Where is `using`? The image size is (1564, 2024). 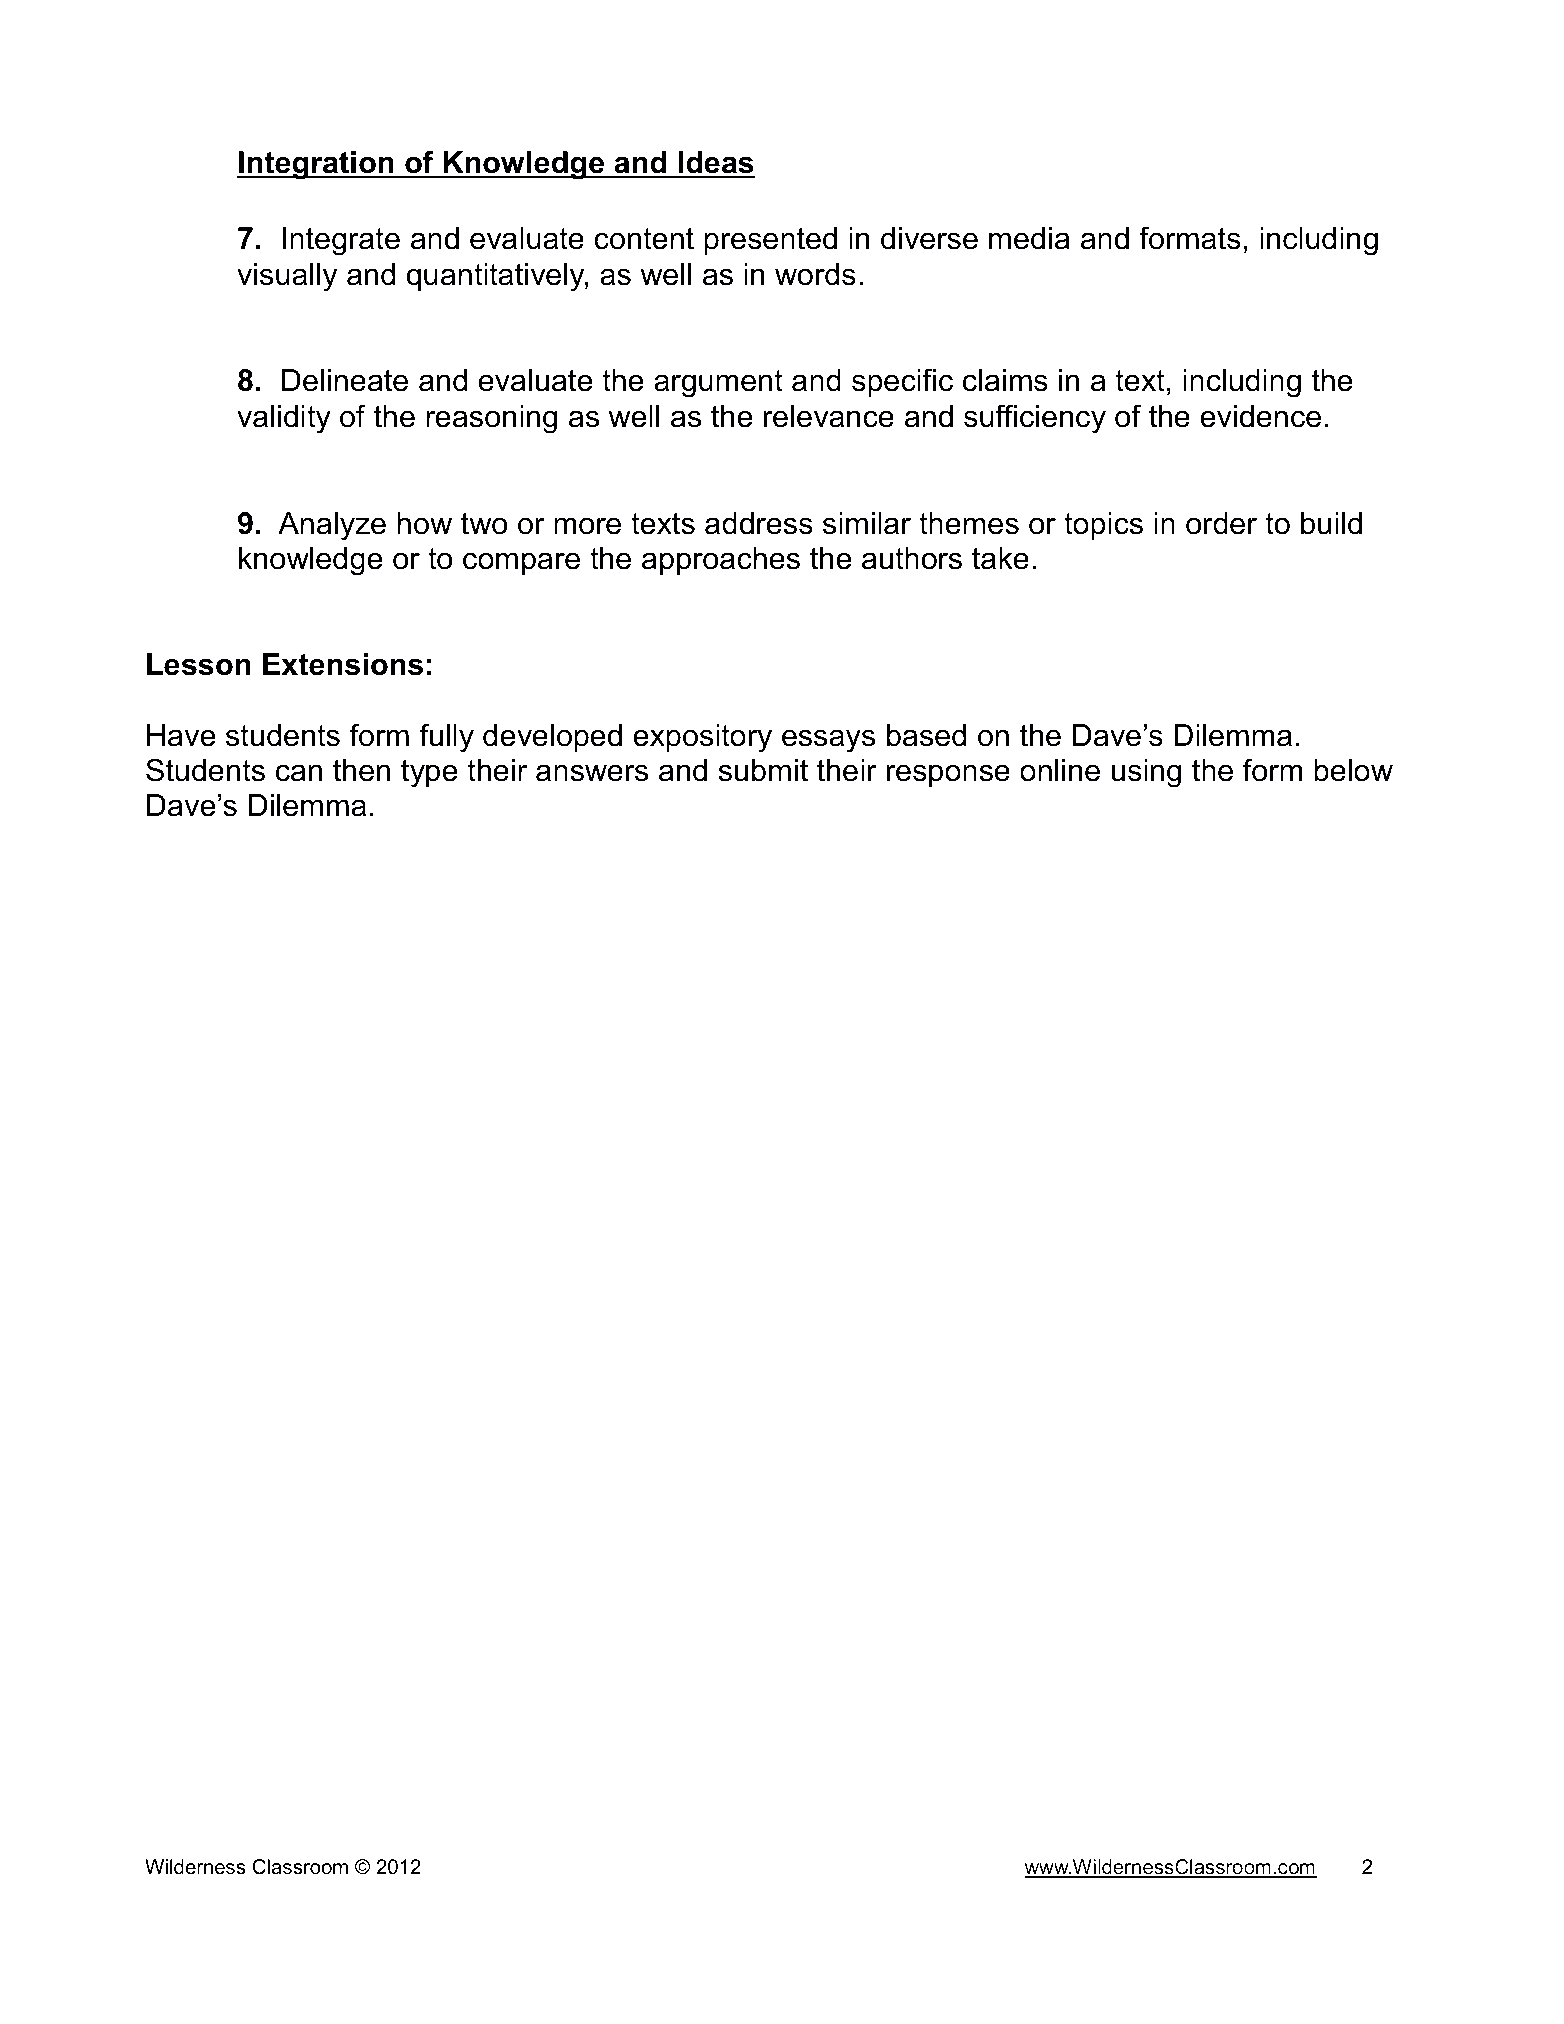 using is located at coordinates (1146, 773).
